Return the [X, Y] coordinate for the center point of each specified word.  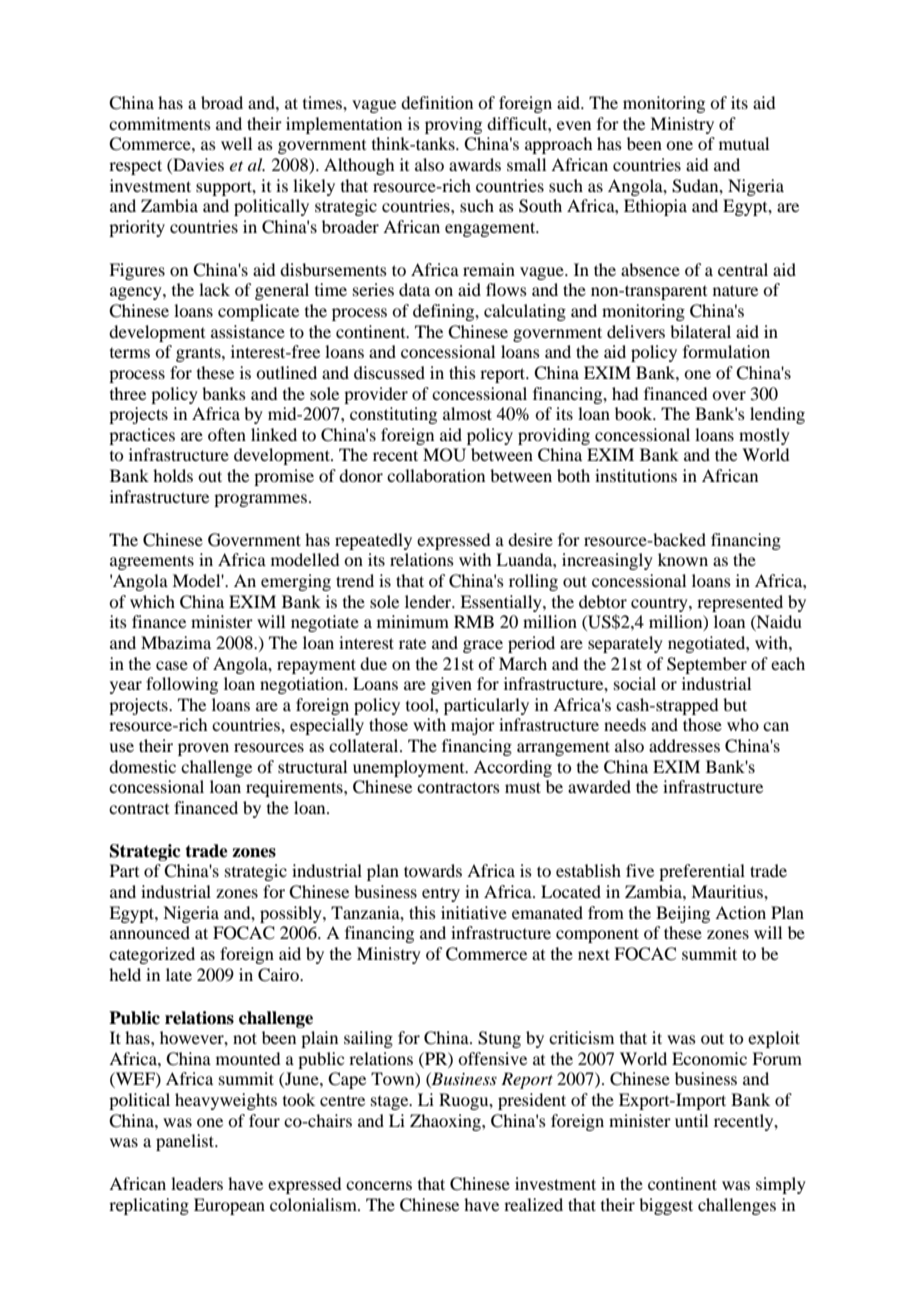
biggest [666, 1206]
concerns [379, 1185]
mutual [744, 143]
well [236, 143]
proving [453, 125]
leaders [197, 1183]
